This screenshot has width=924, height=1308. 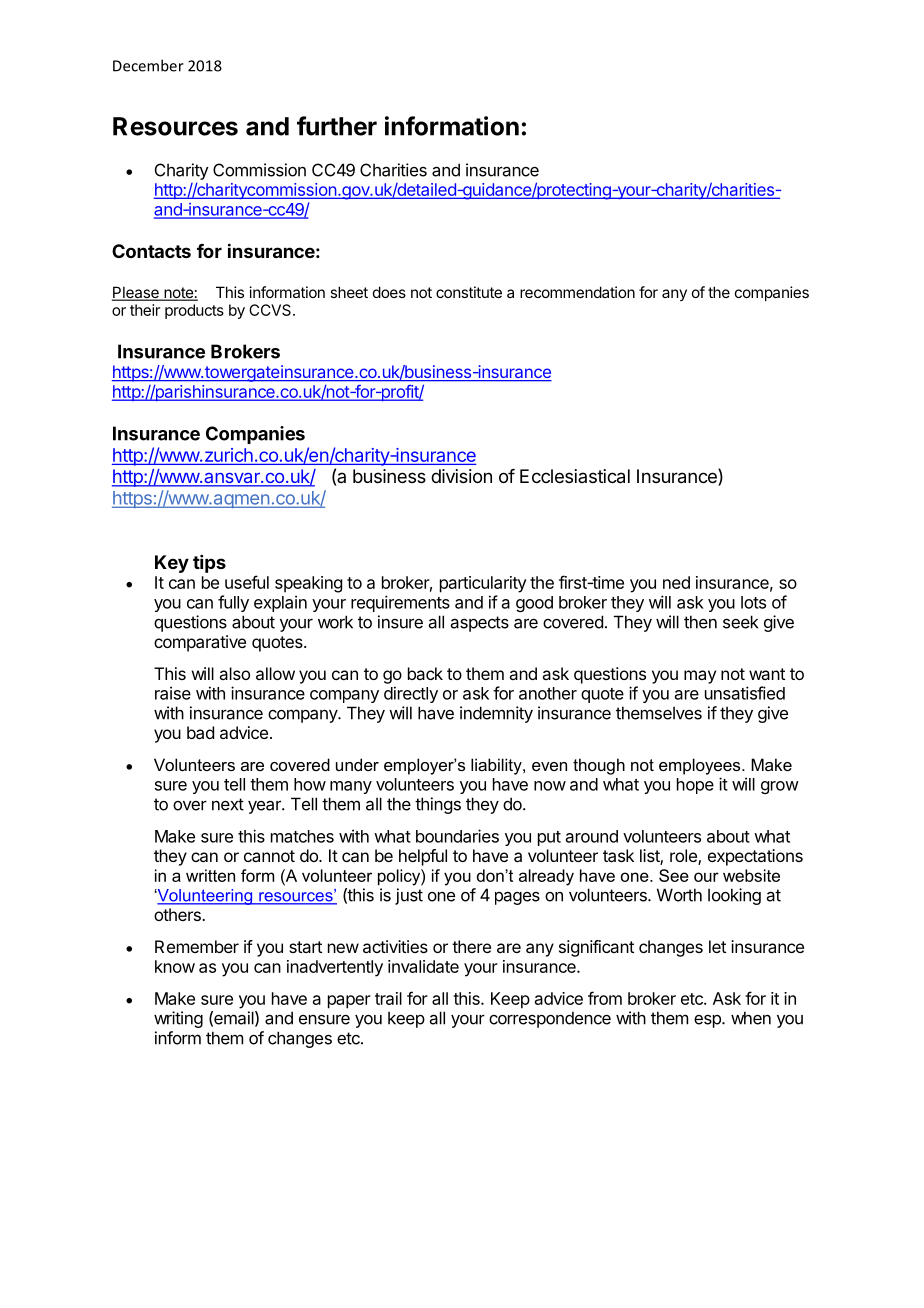 What do you see at coordinates (461, 476) in the screenshot?
I see `division` at bounding box center [461, 476].
